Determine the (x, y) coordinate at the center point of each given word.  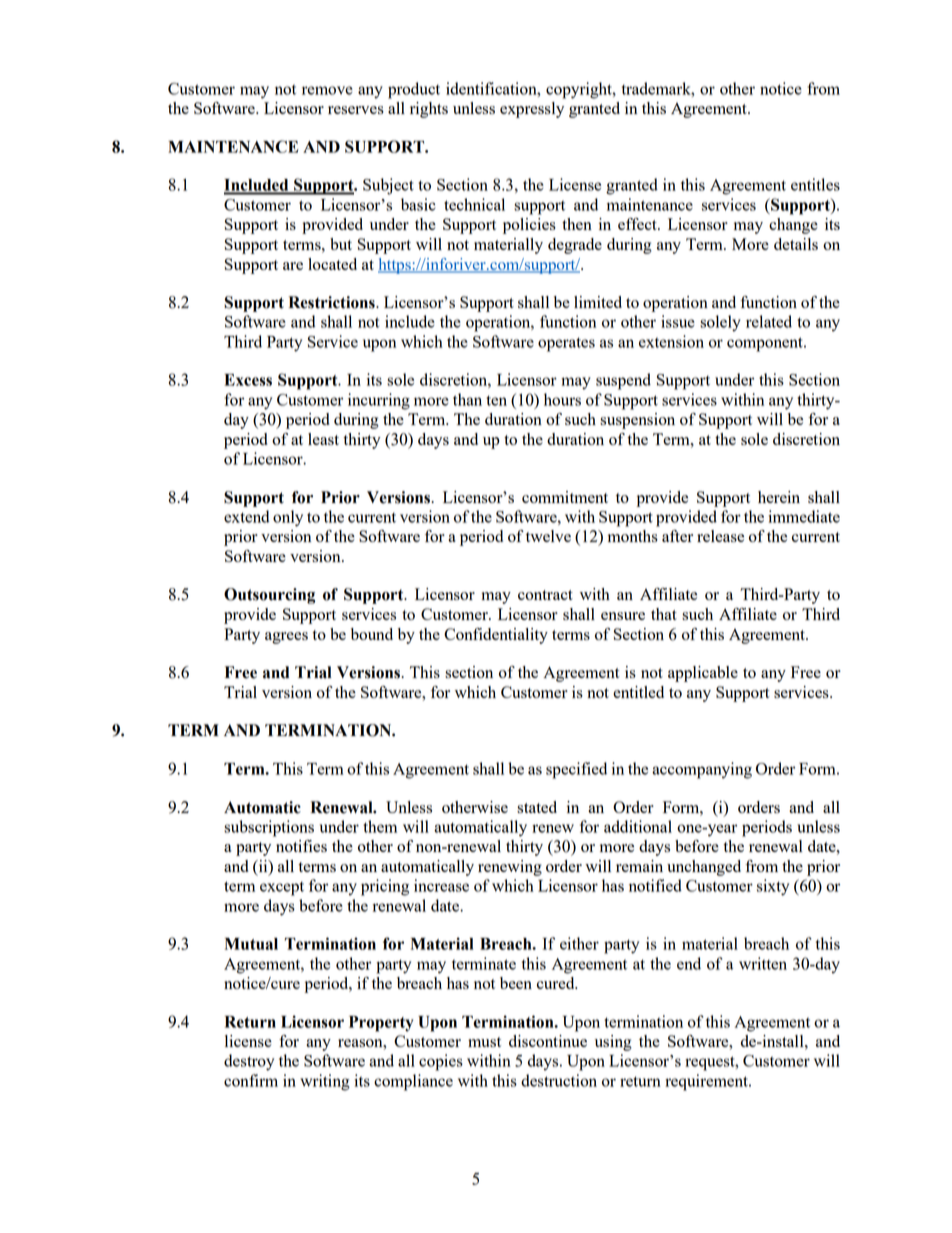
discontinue (548, 1041)
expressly (532, 110)
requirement (707, 1082)
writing (325, 1082)
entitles (815, 184)
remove (327, 90)
